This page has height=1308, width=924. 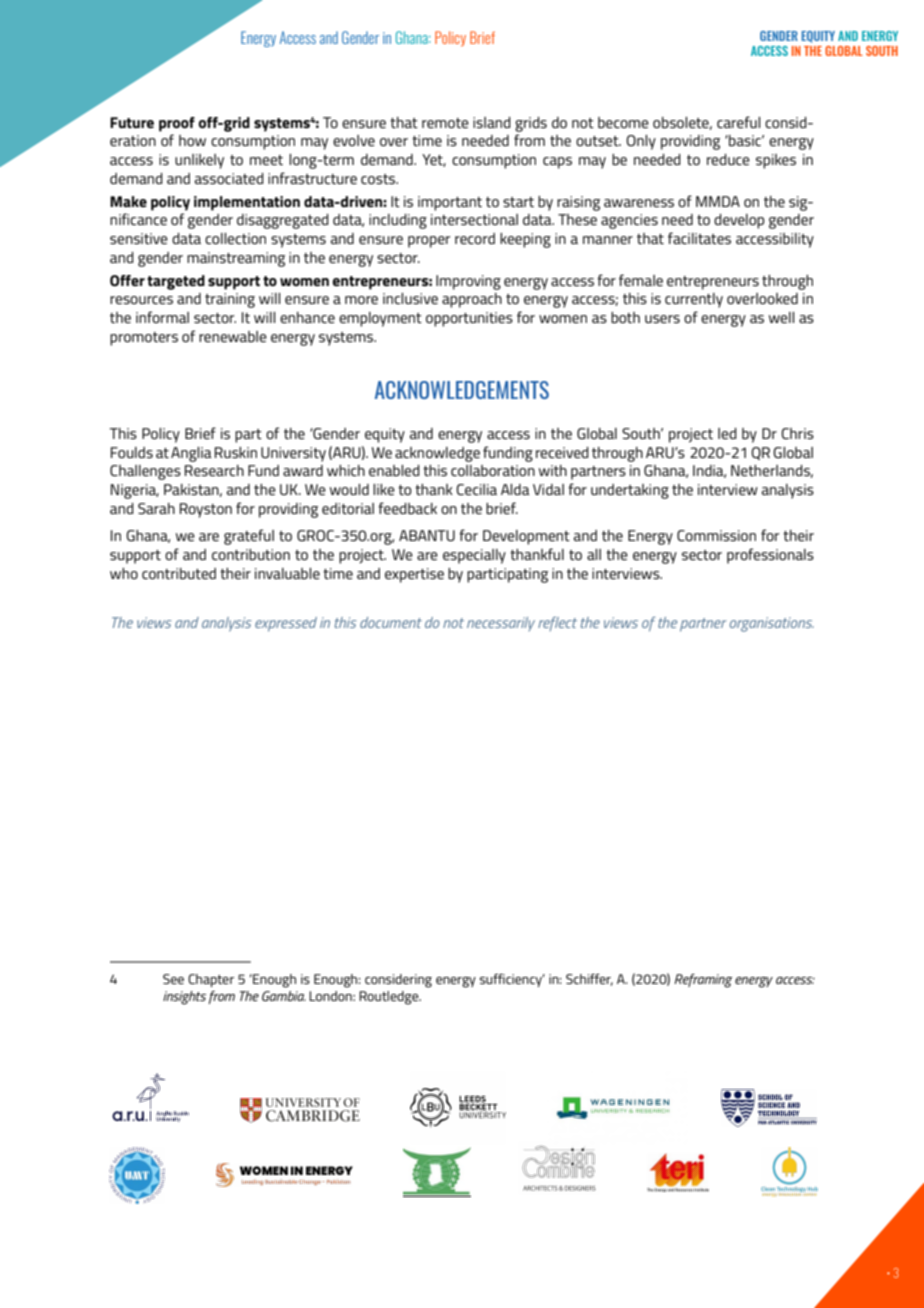 I want to click on remote, so click(x=445, y=123).
